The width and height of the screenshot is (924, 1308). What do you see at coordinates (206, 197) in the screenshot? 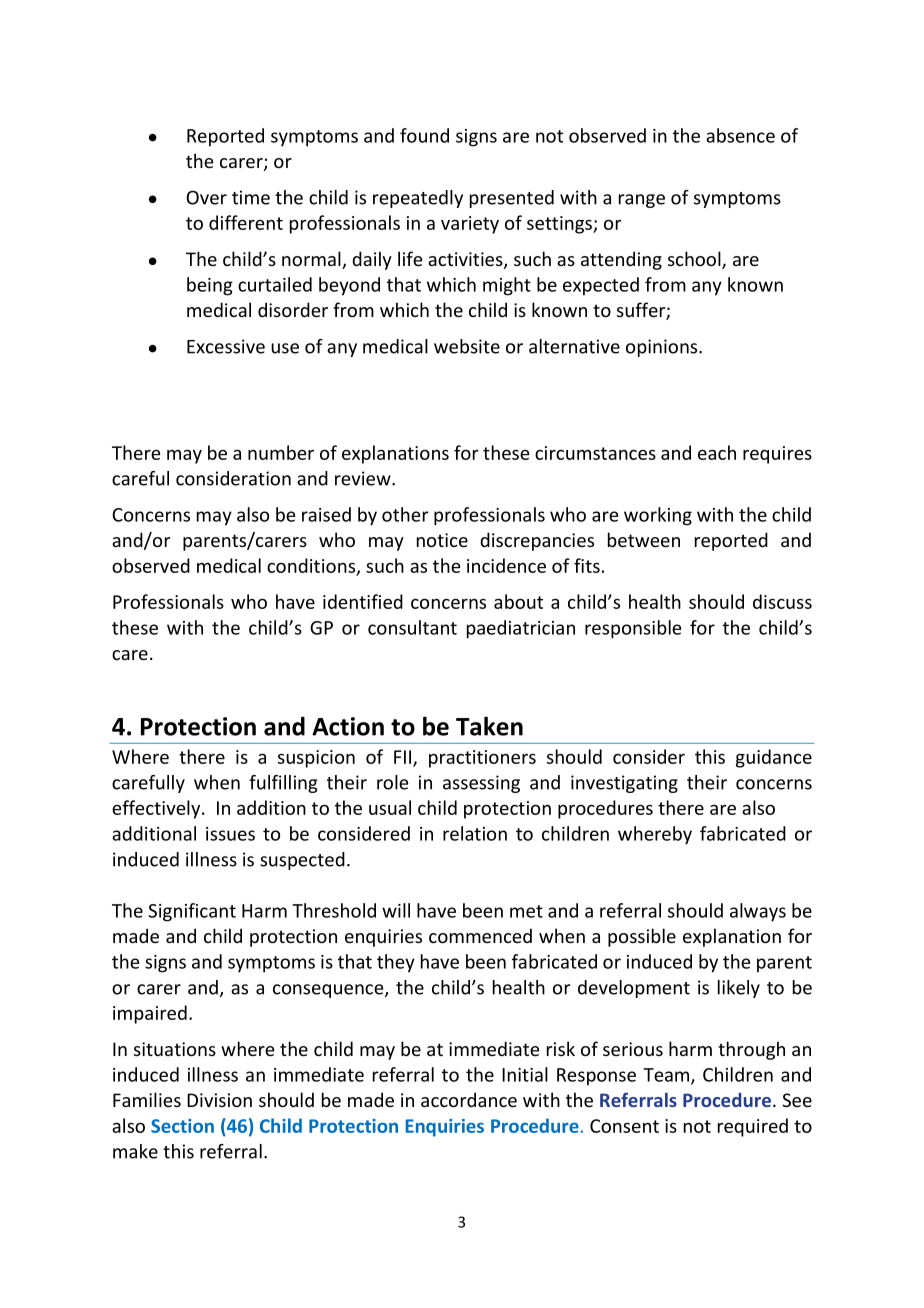
I see `Over` at bounding box center [206, 197].
